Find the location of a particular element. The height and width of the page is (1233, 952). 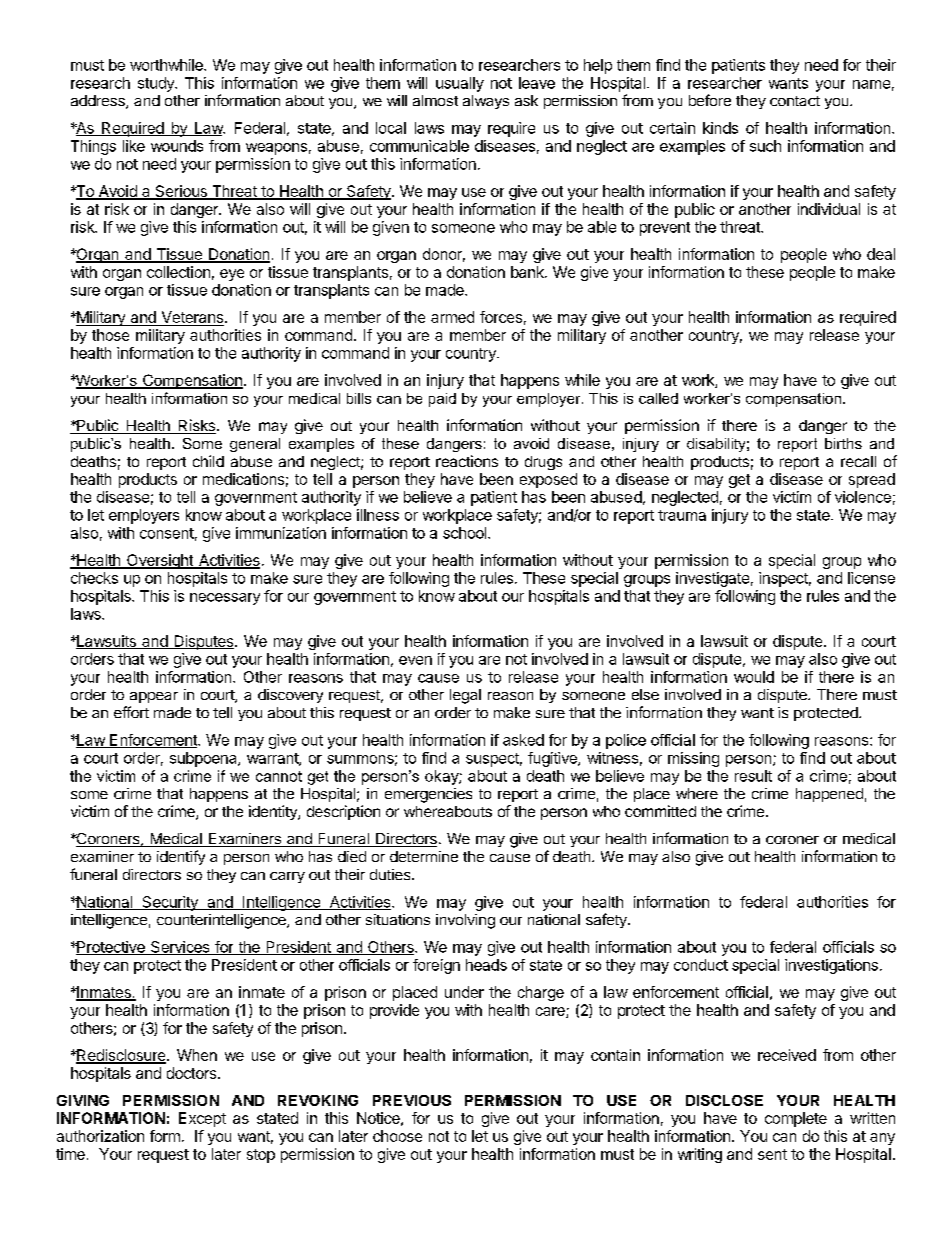

births is located at coordinates (843, 443).
